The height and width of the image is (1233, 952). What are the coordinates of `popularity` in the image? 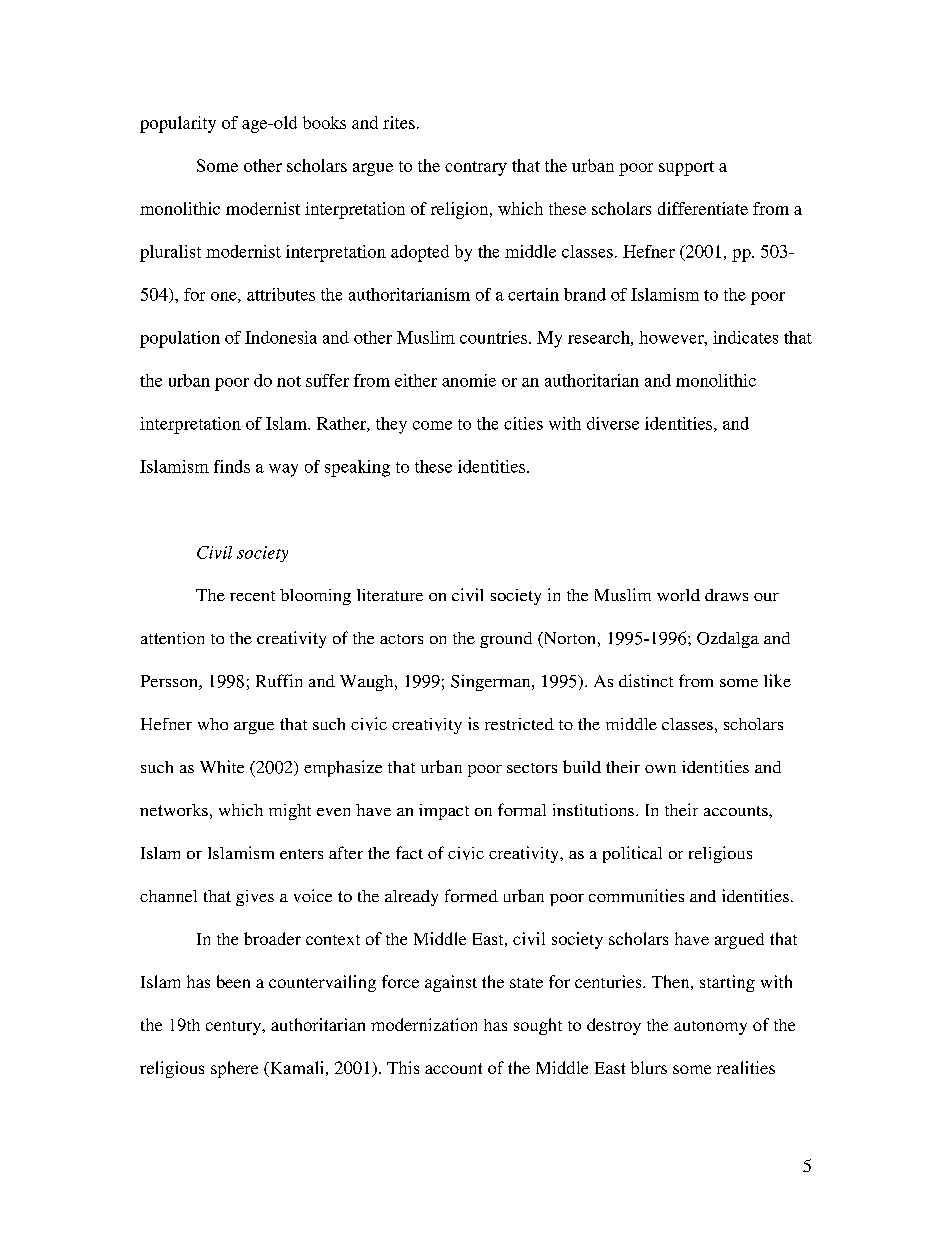 It's located at (178, 124).
